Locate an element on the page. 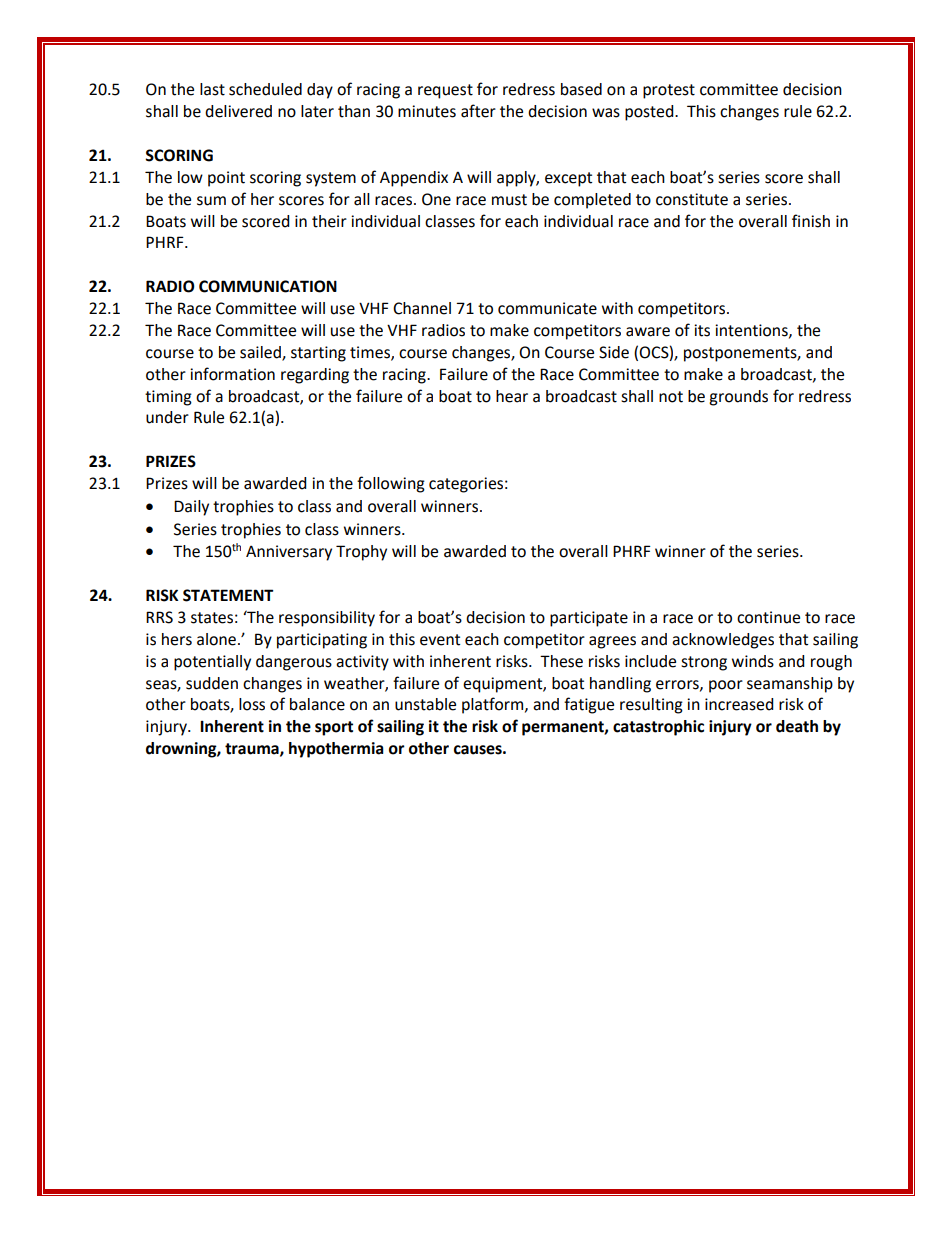 The height and width of the document is (1233, 952). after is located at coordinates (478, 111).
